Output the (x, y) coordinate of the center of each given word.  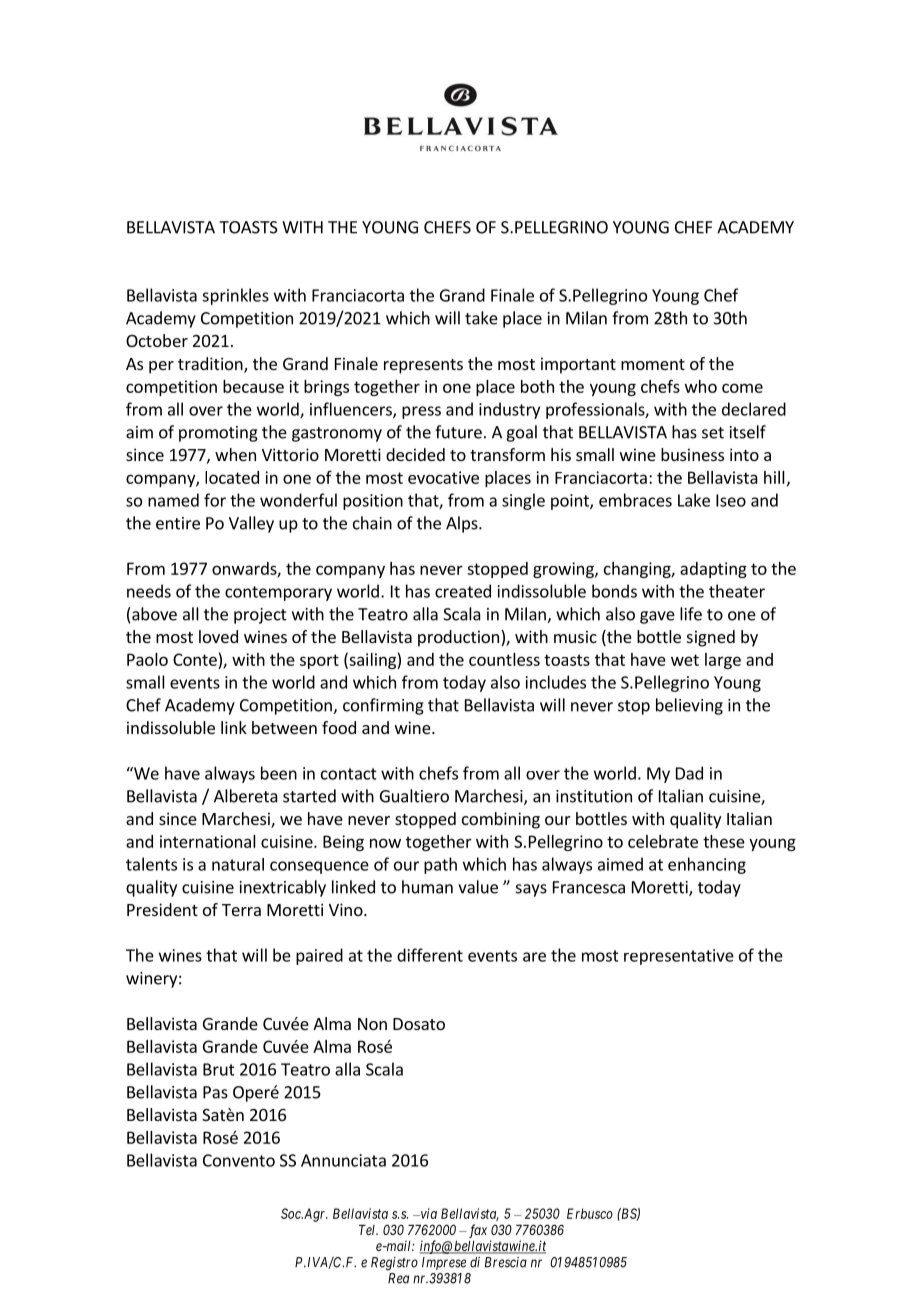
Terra (241, 910)
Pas (215, 1092)
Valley (251, 524)
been (279, 773)
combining (501, 820)
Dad (689, 773)
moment (653, 364)
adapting (713, 570)
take (481, 318)
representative (679, 957)
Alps (463, 524)
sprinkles (235, 296)
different (430, 955)
